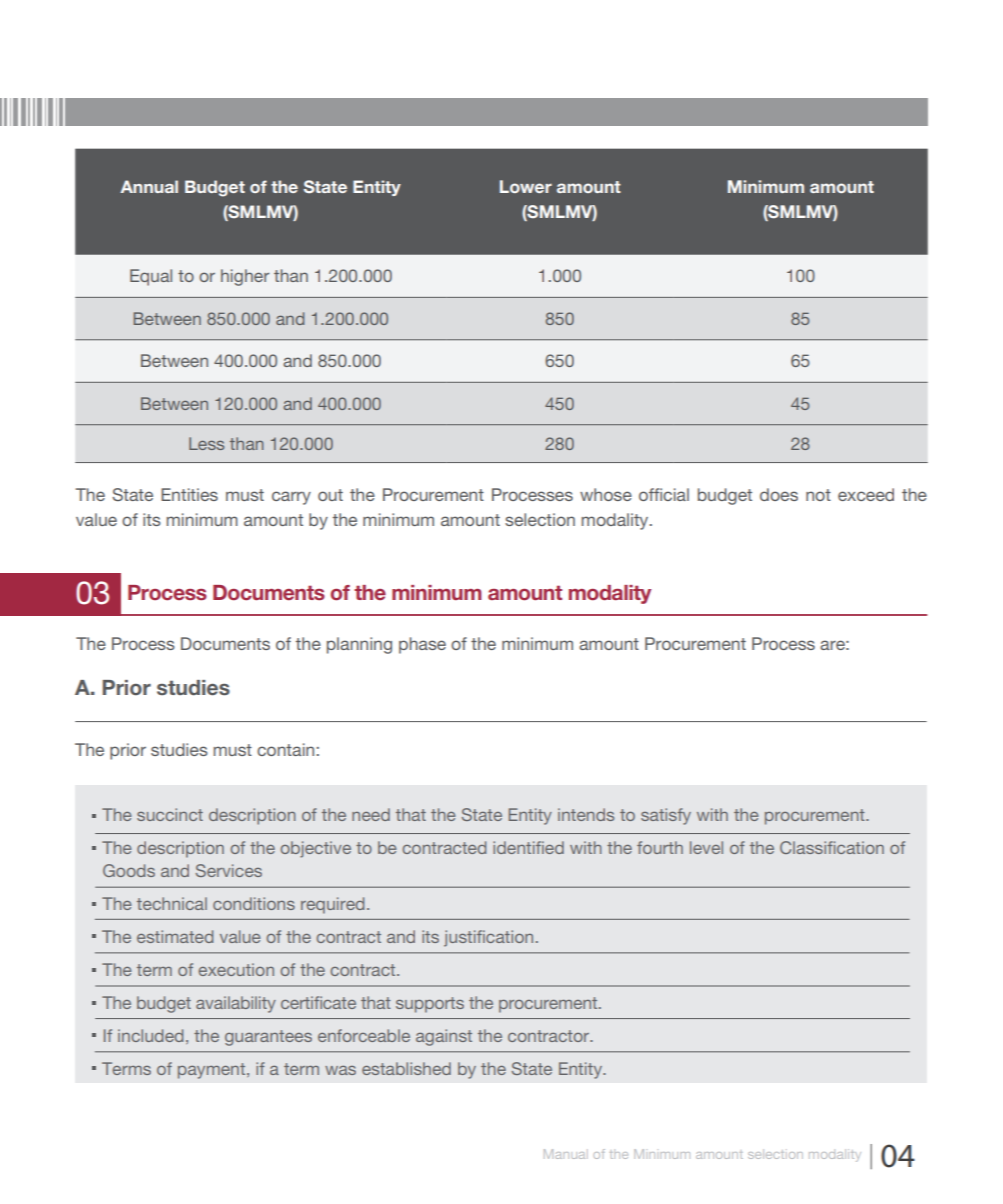 The image size is (1003, 1204). What do you see at coordinates (779, 494) in the document?
I see `does` at bounding box center [779, 494].
